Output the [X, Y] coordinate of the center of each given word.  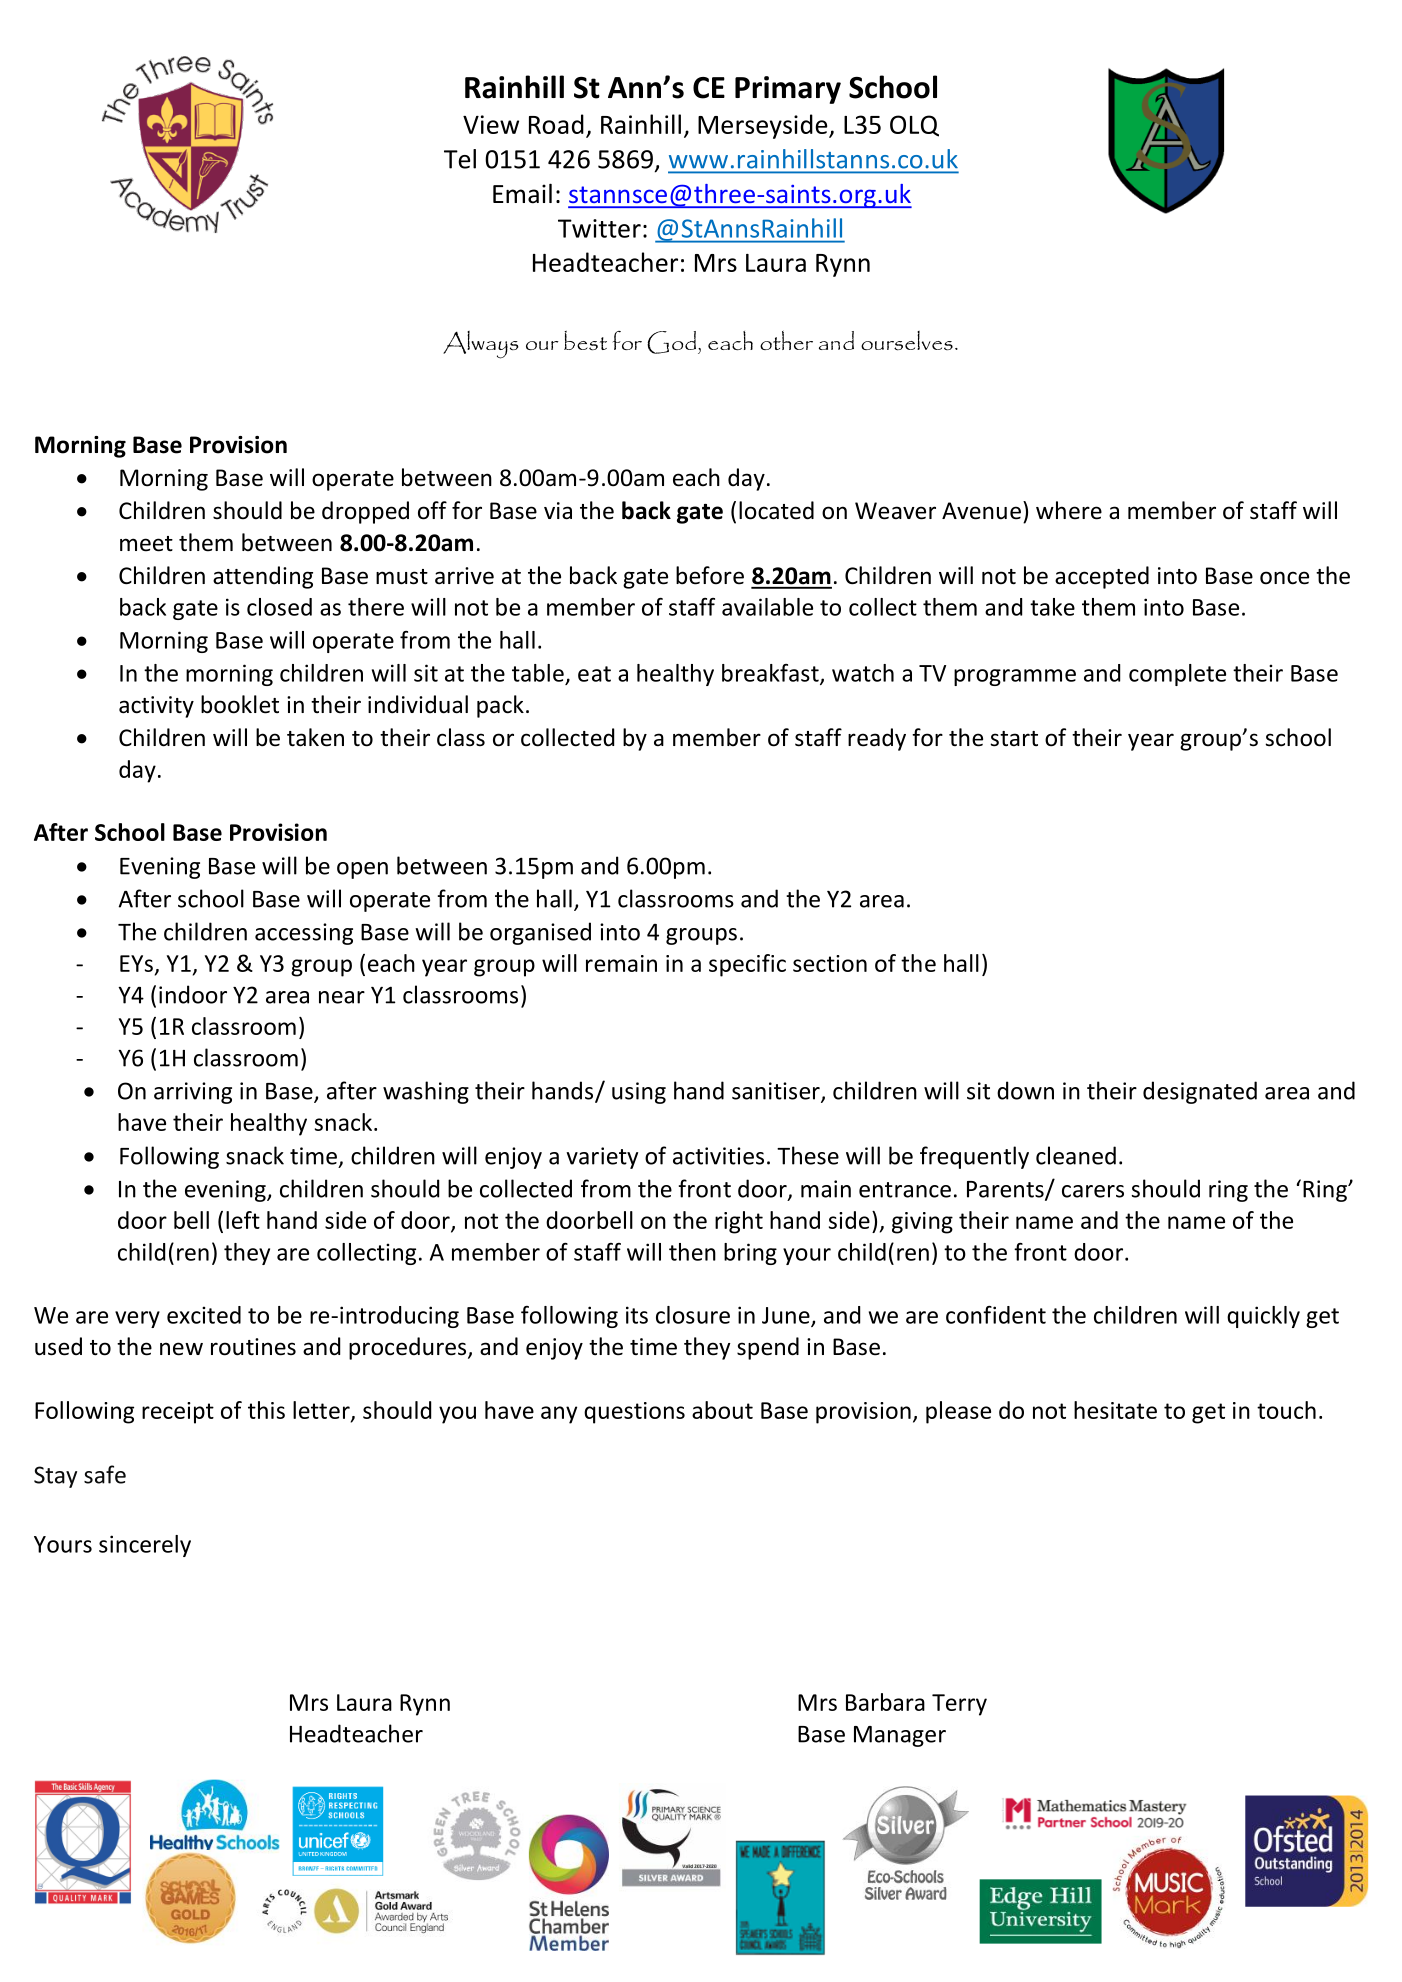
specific [747, 965]
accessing [304, 934]
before [710, 575]
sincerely [145, 1546]
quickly [1263, 1317]
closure [693, 1315]
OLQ [914, 126]
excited [204, 1315]
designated [1200, 1092]
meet [146, 544]
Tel [460, 159]
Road [556, 124]
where [1069, 510]
